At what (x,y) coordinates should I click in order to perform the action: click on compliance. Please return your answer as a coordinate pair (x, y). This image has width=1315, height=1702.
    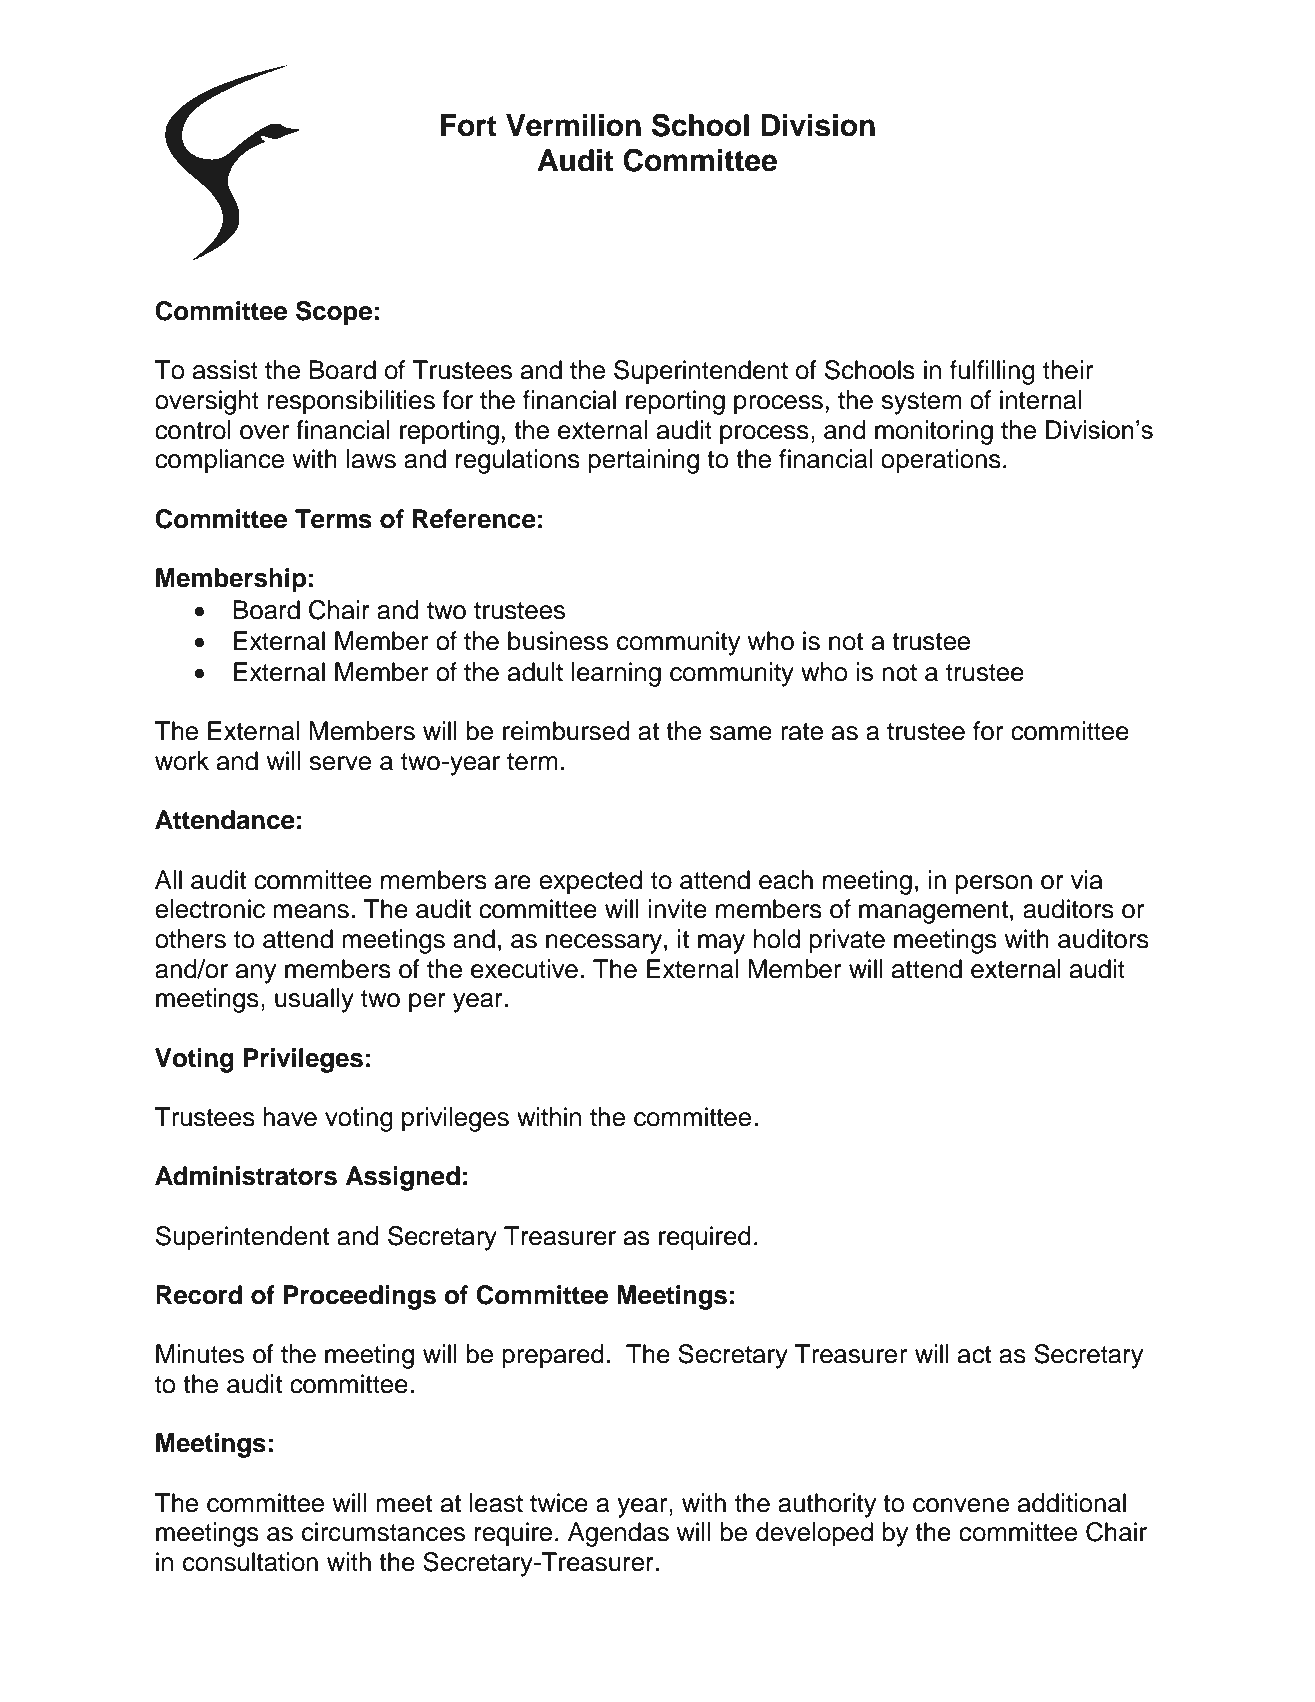
    Looking at the image, I should click on (219, 461).
